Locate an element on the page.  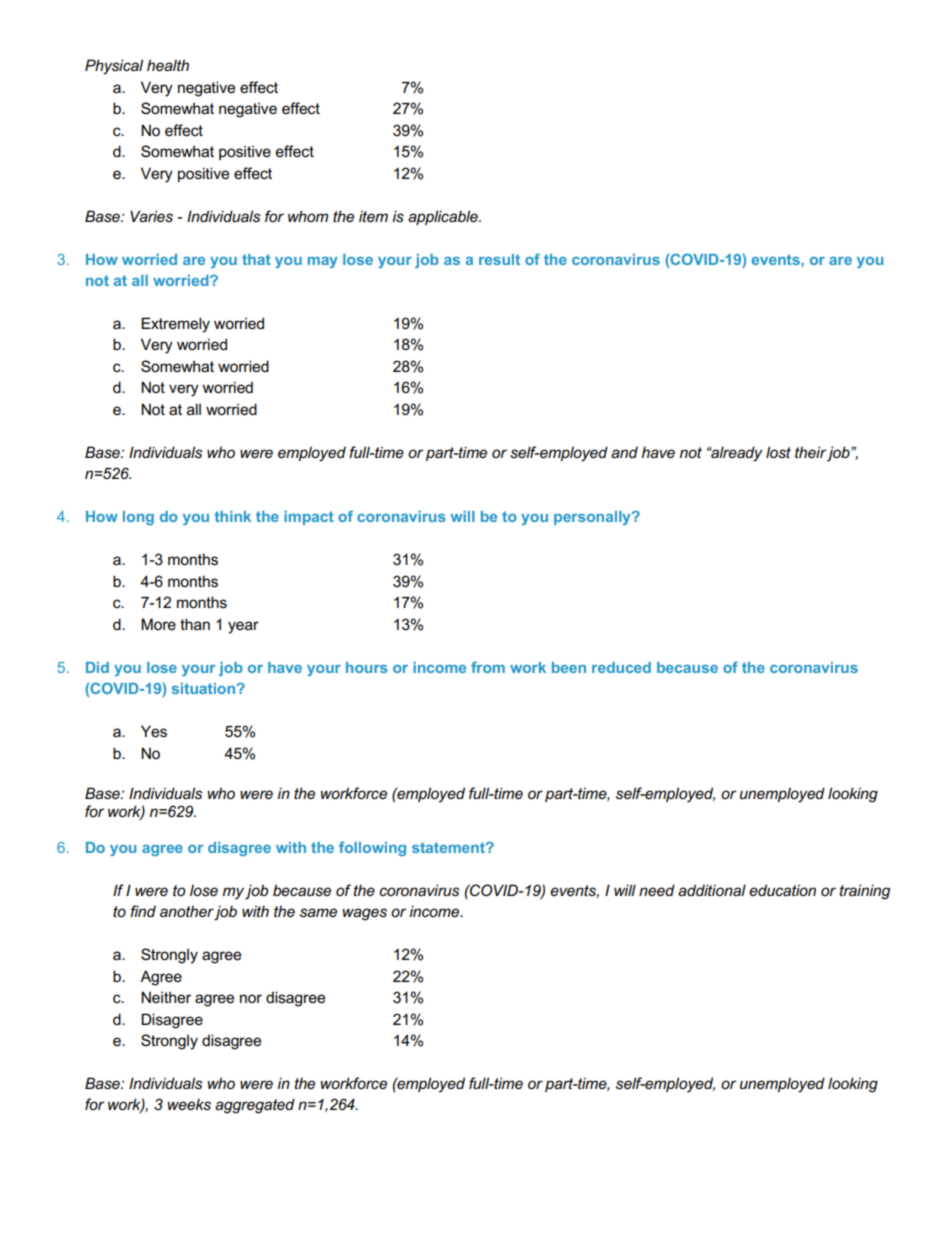
result is located at coordinates (499, 259).
